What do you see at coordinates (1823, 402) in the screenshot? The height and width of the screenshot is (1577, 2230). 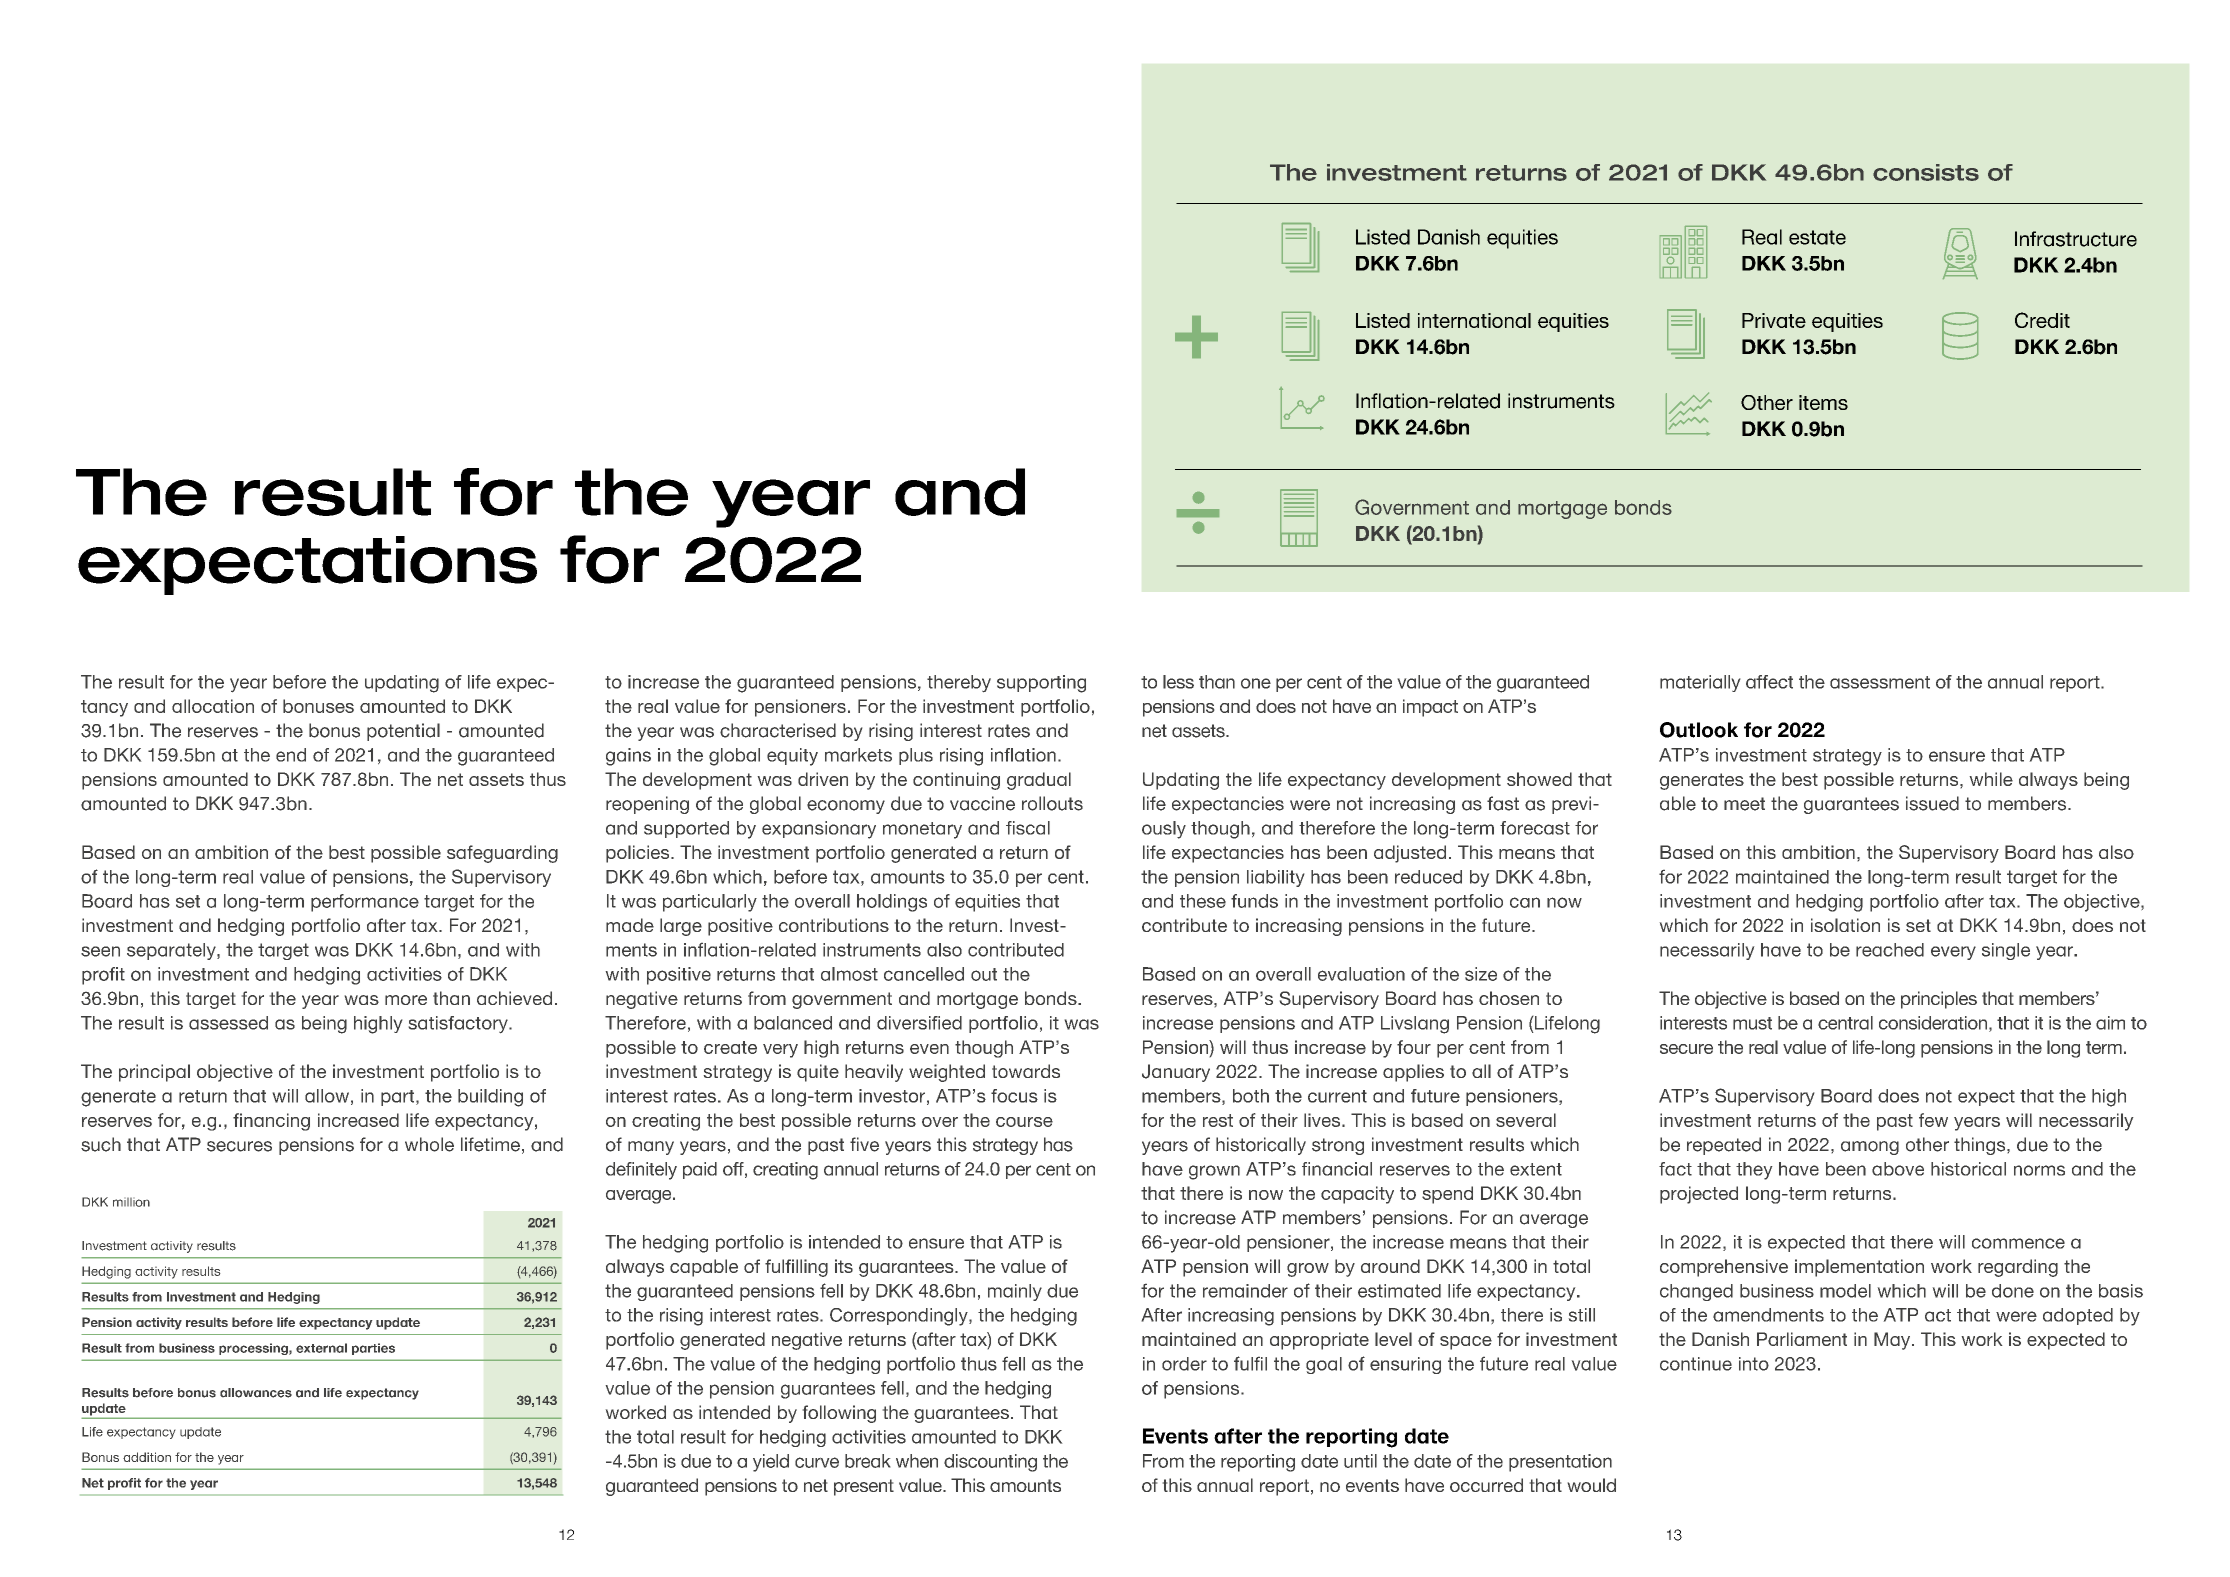 I see `items` at bounding box center [1823, 402].
